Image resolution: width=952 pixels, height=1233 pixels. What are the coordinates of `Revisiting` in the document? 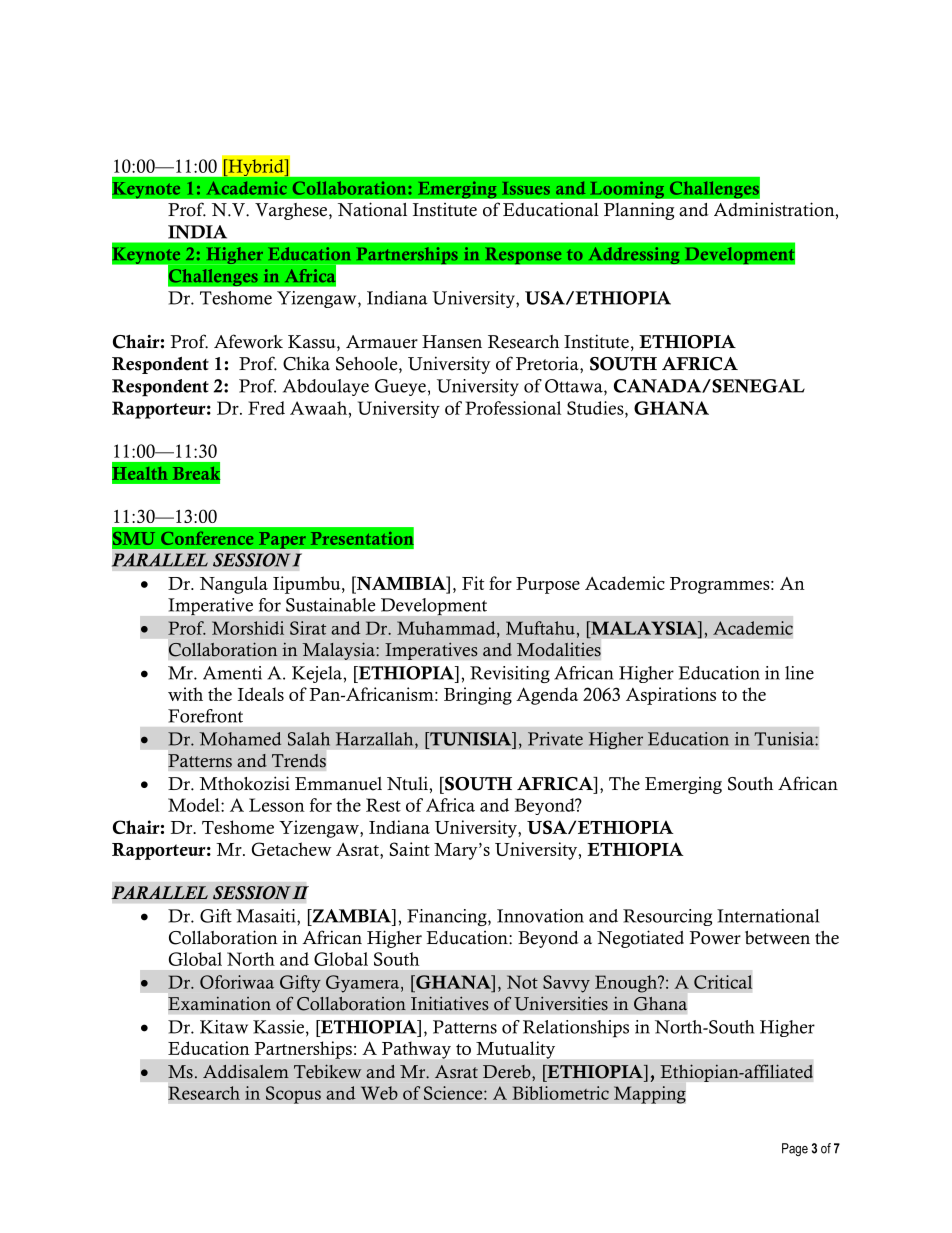 It's located at (510, 674).
